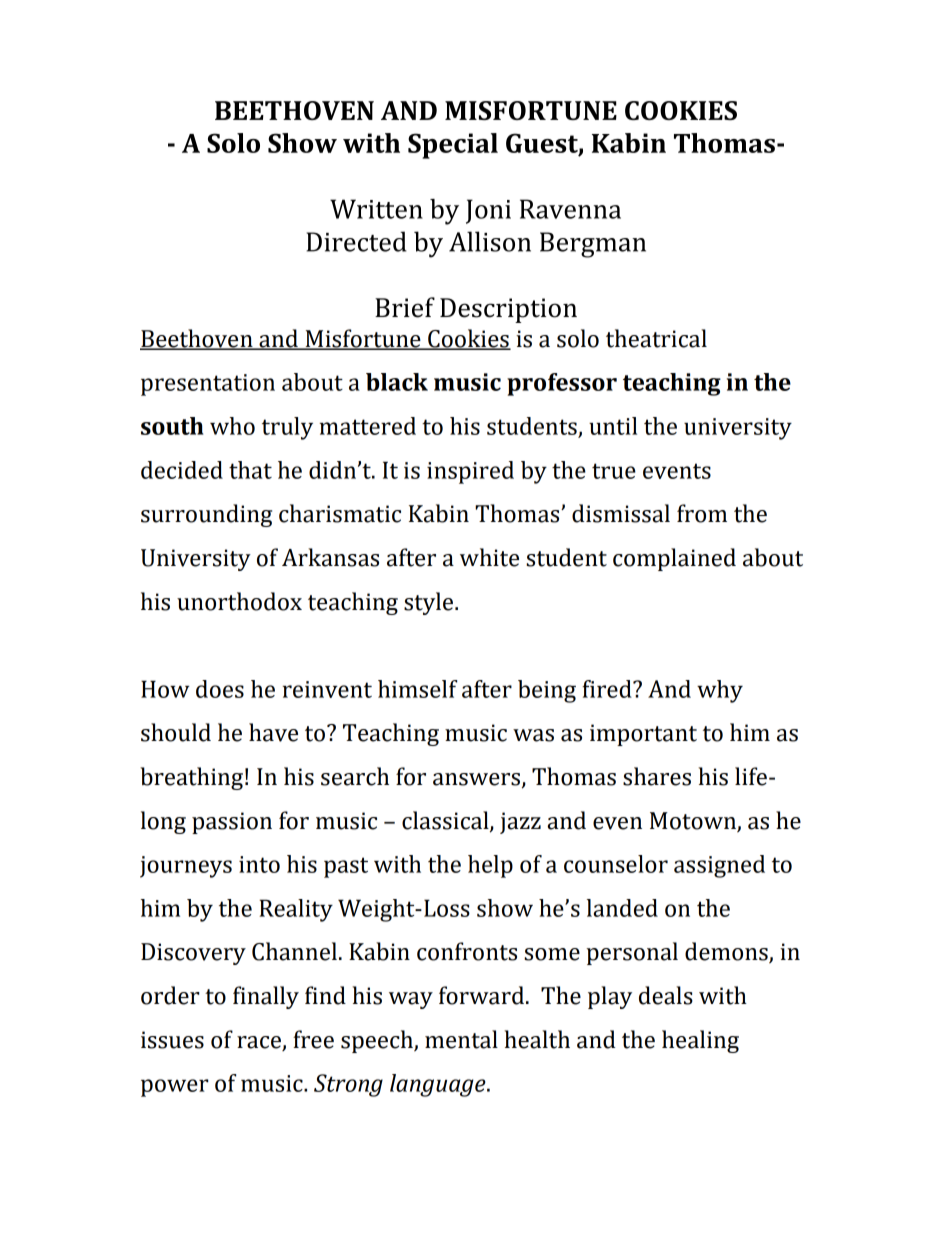  Describe the element at coordinates (453, 146) in the page. I see `Special` at that location.
